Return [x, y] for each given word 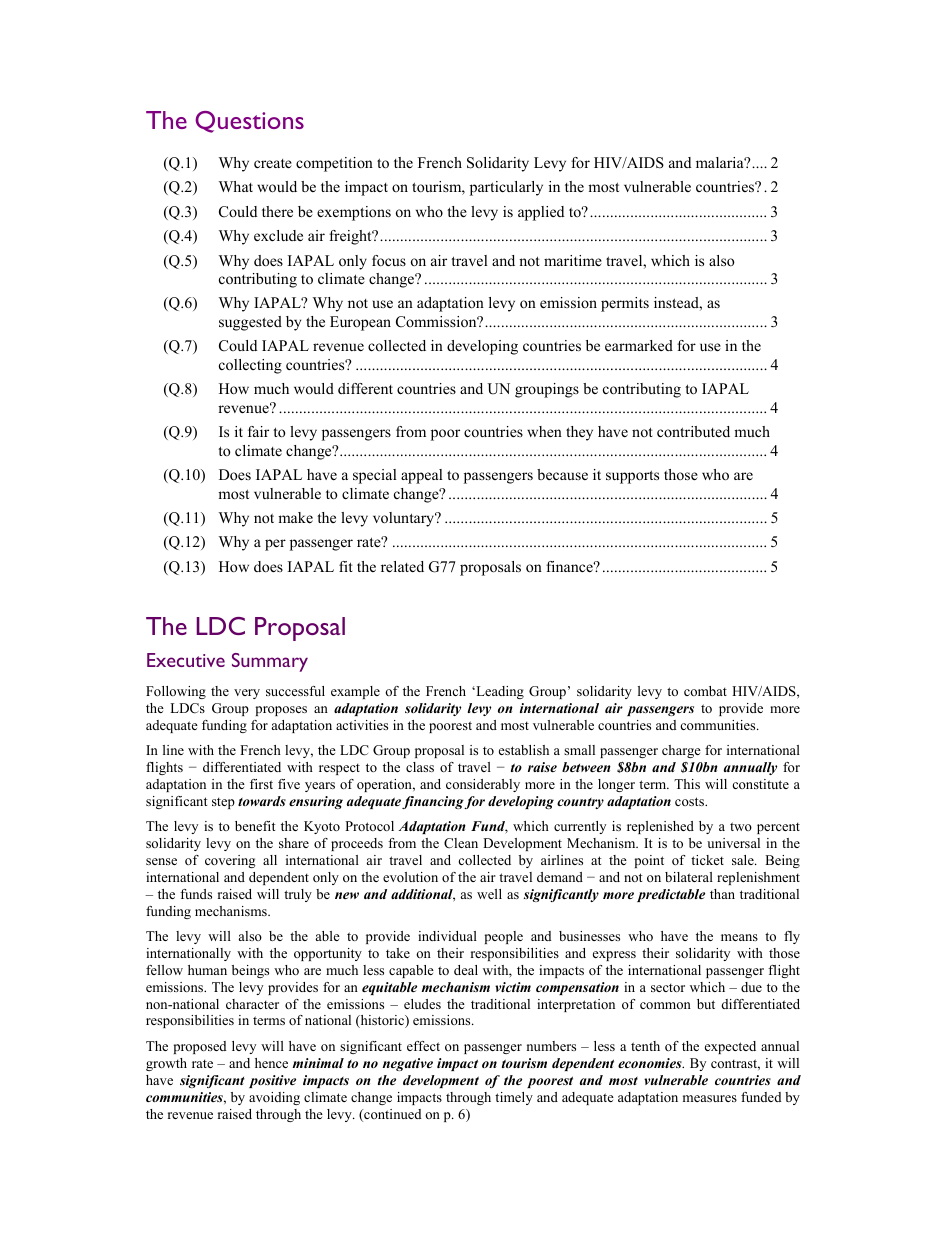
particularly [506, 188]
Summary [270, 662]
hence [271, 1063]
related [402, 566]
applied [541, 213]
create [273, 163]
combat [705, 691]
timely [514, 1098]
